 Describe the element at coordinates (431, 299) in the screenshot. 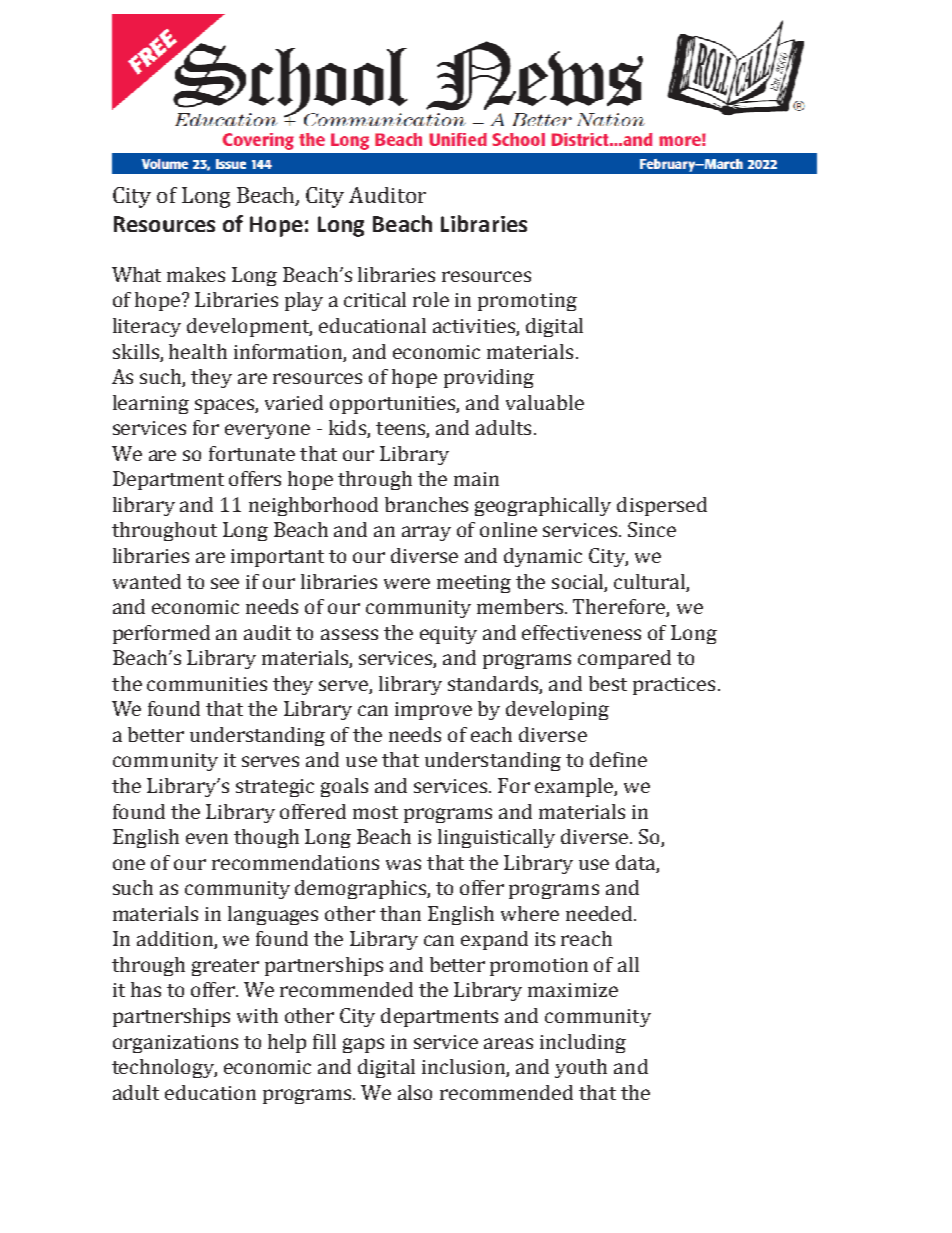

I see `role` at that location.
